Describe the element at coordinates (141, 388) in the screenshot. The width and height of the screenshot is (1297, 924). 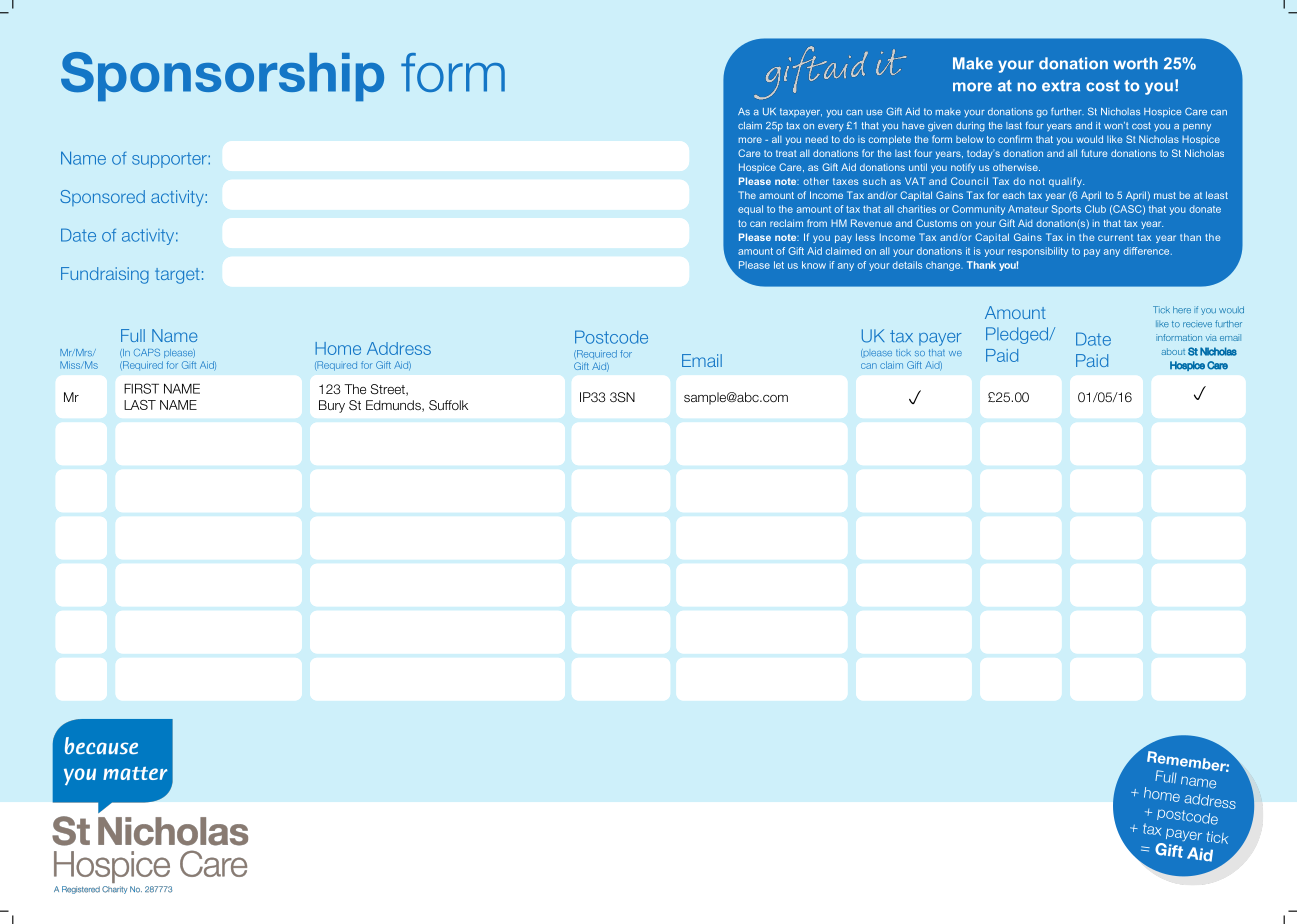
I see `FIRST` at that location.
